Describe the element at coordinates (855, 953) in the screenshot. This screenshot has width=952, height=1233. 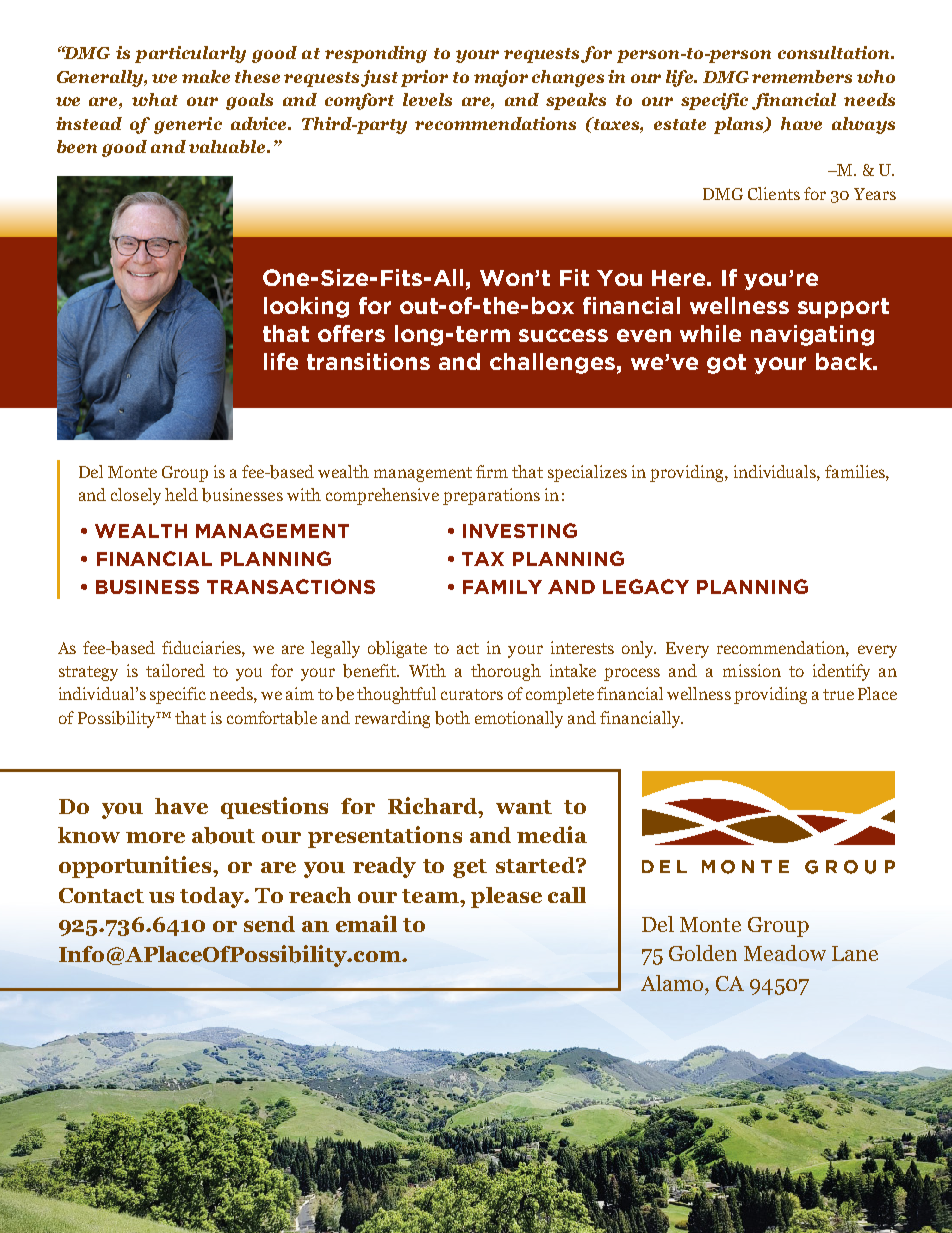
I see `Lane` at that location.
